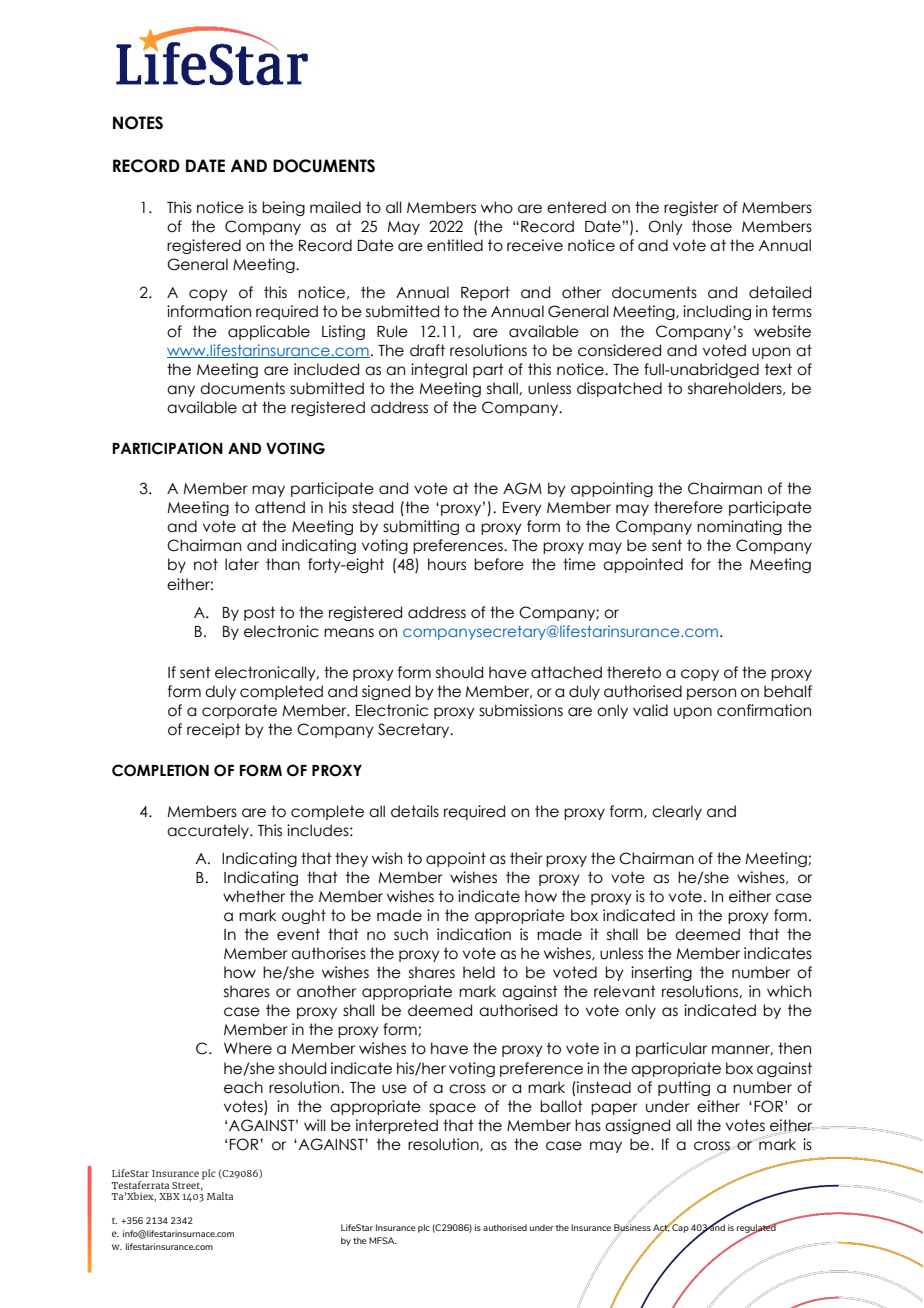 This screenshot has width=924, height=1308. Describe the element at coordinates (138, 123) in the screenshot. I see `NOTES` at that location.
